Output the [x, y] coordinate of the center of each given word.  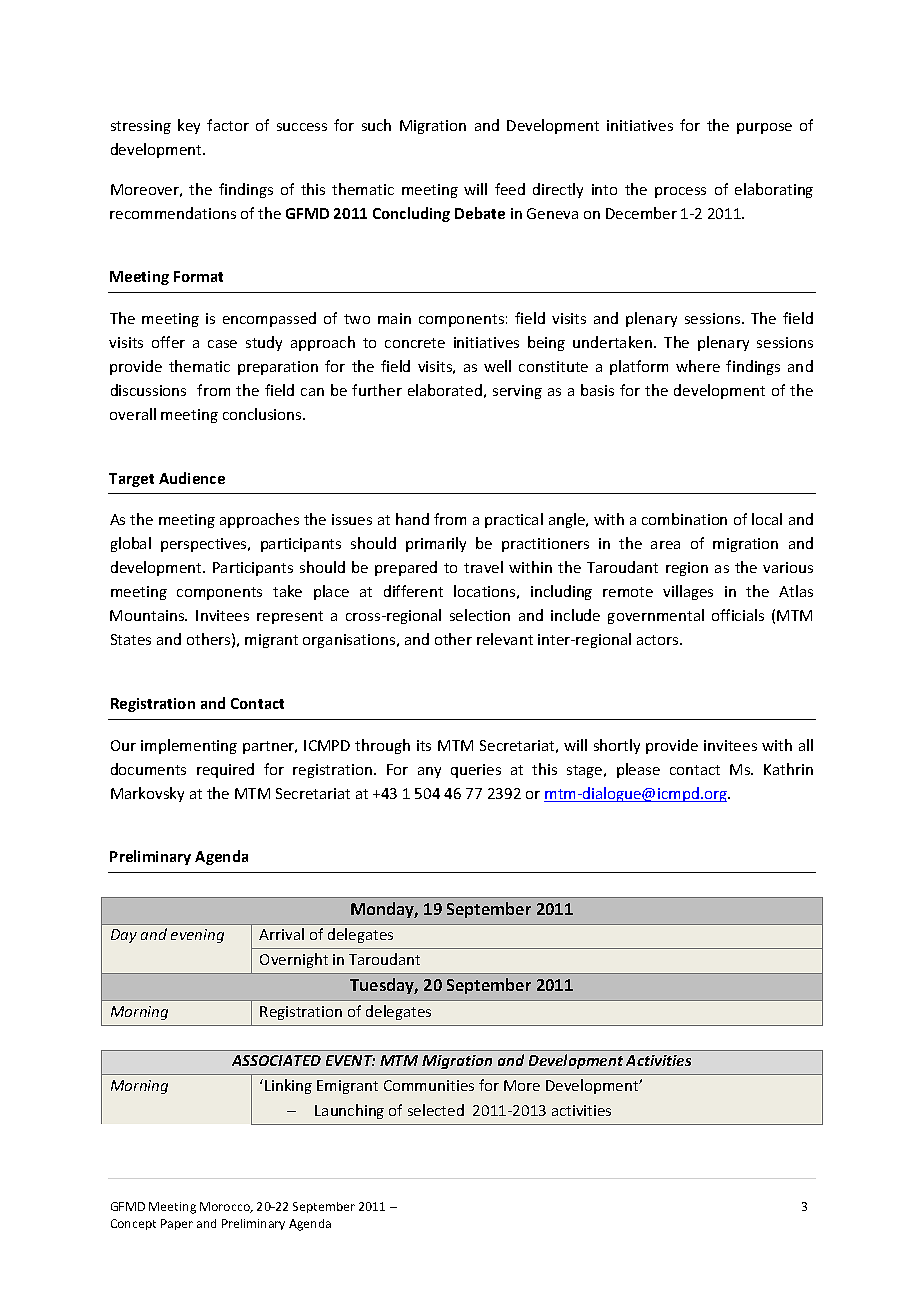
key [189, 126]
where [698, 366]
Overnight [294, 960]
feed [510, 189]
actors [659, 640]
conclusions [263, 414]
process [680, 192]
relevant [505, 639]
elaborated [445, 390]
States [131, 639]
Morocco [226, 1207]
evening [197, 936]
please [638, 770]
